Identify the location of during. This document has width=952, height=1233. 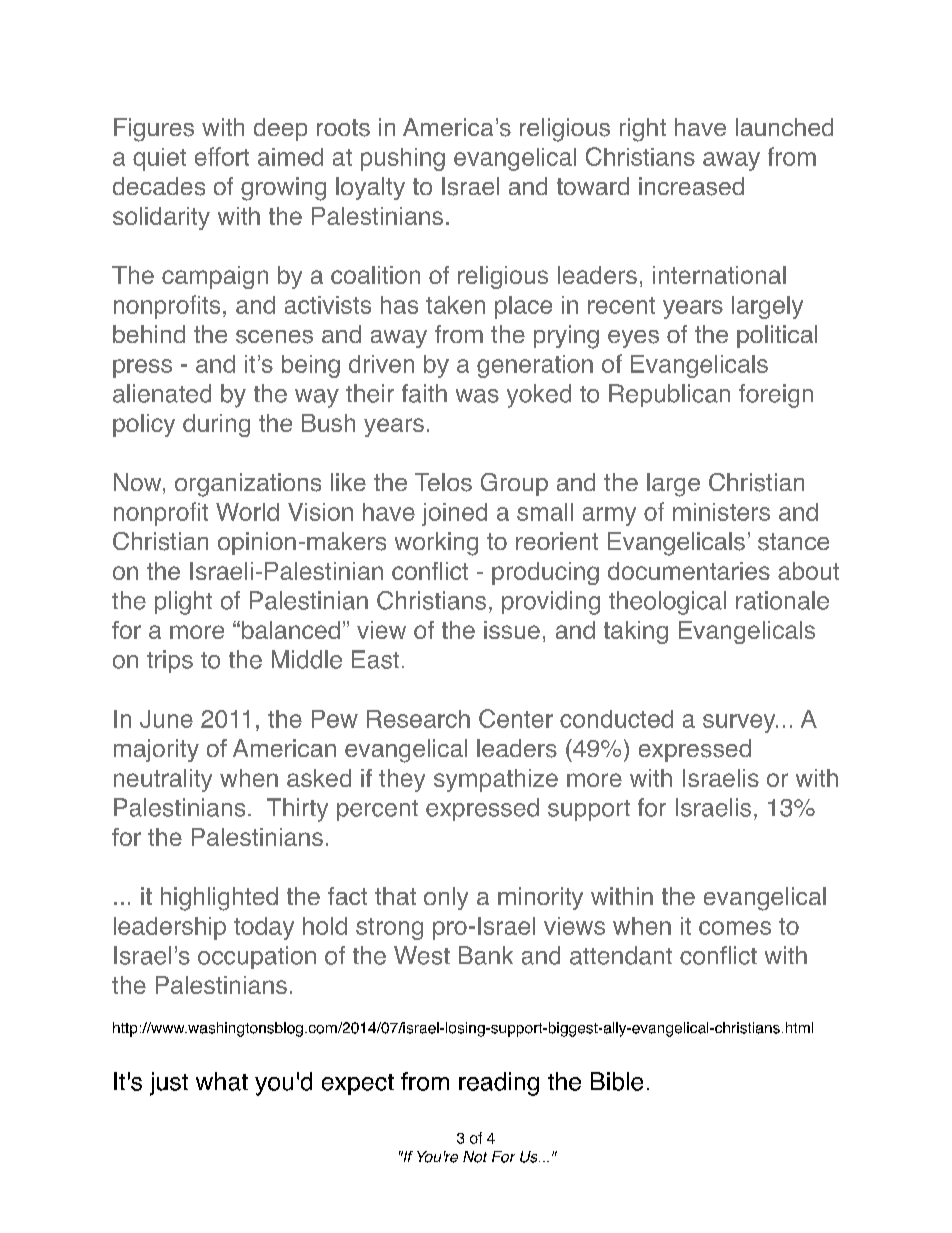
(216, 425).
